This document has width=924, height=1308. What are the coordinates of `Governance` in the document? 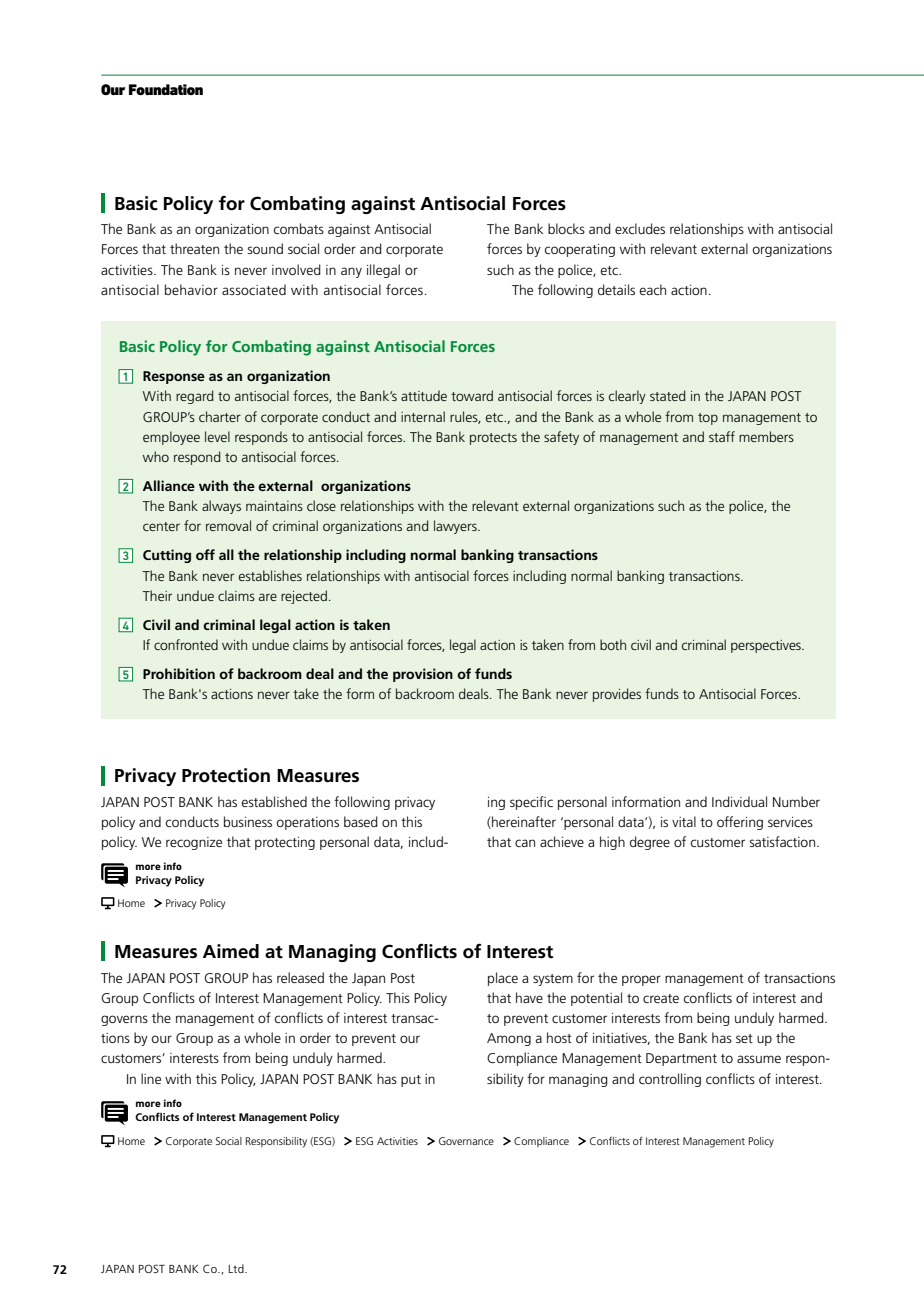 It's located at (466, 1141).
